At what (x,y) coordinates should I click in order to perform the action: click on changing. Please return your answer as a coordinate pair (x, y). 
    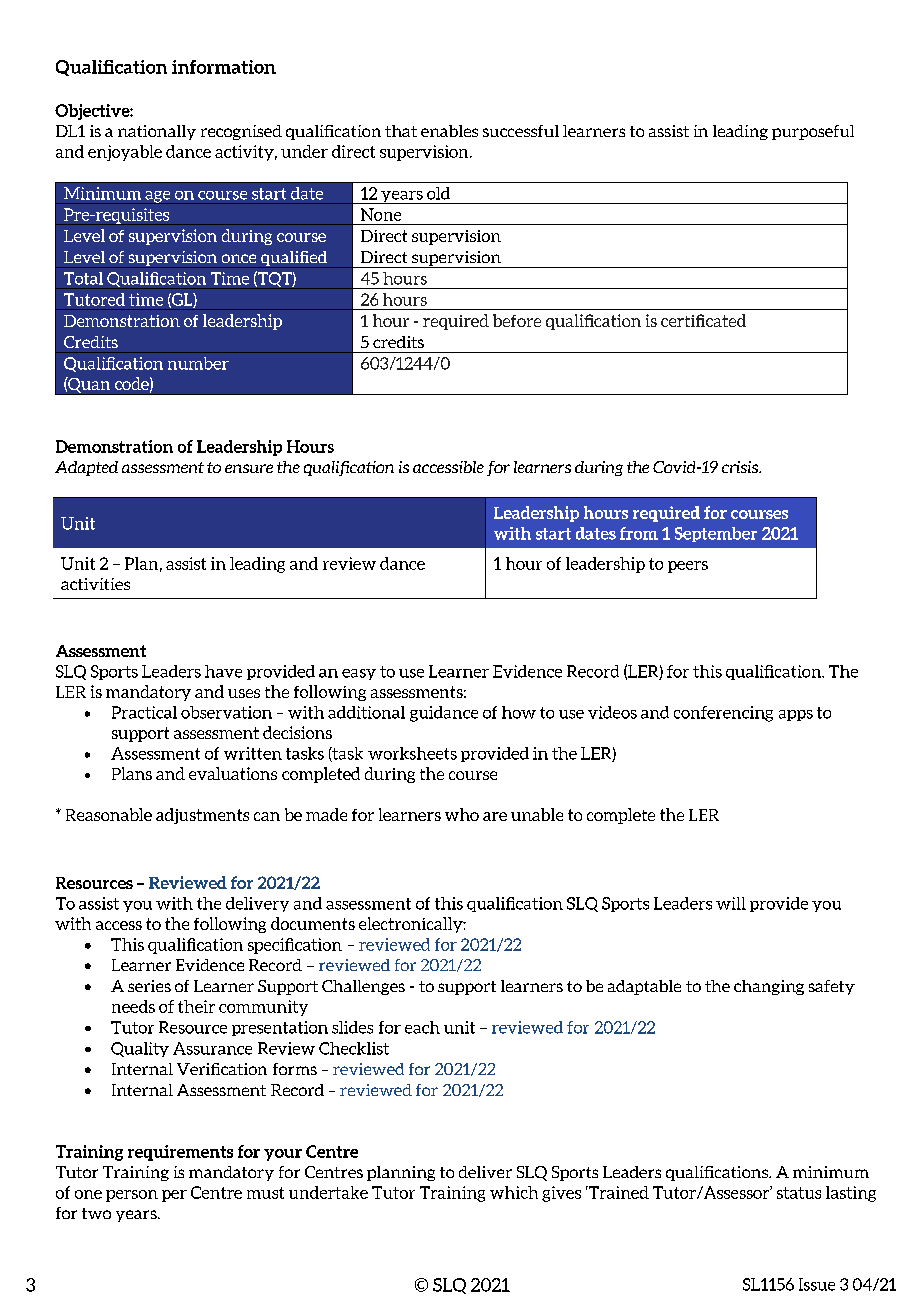
    Looking at the image, I should click on (769, 987).
